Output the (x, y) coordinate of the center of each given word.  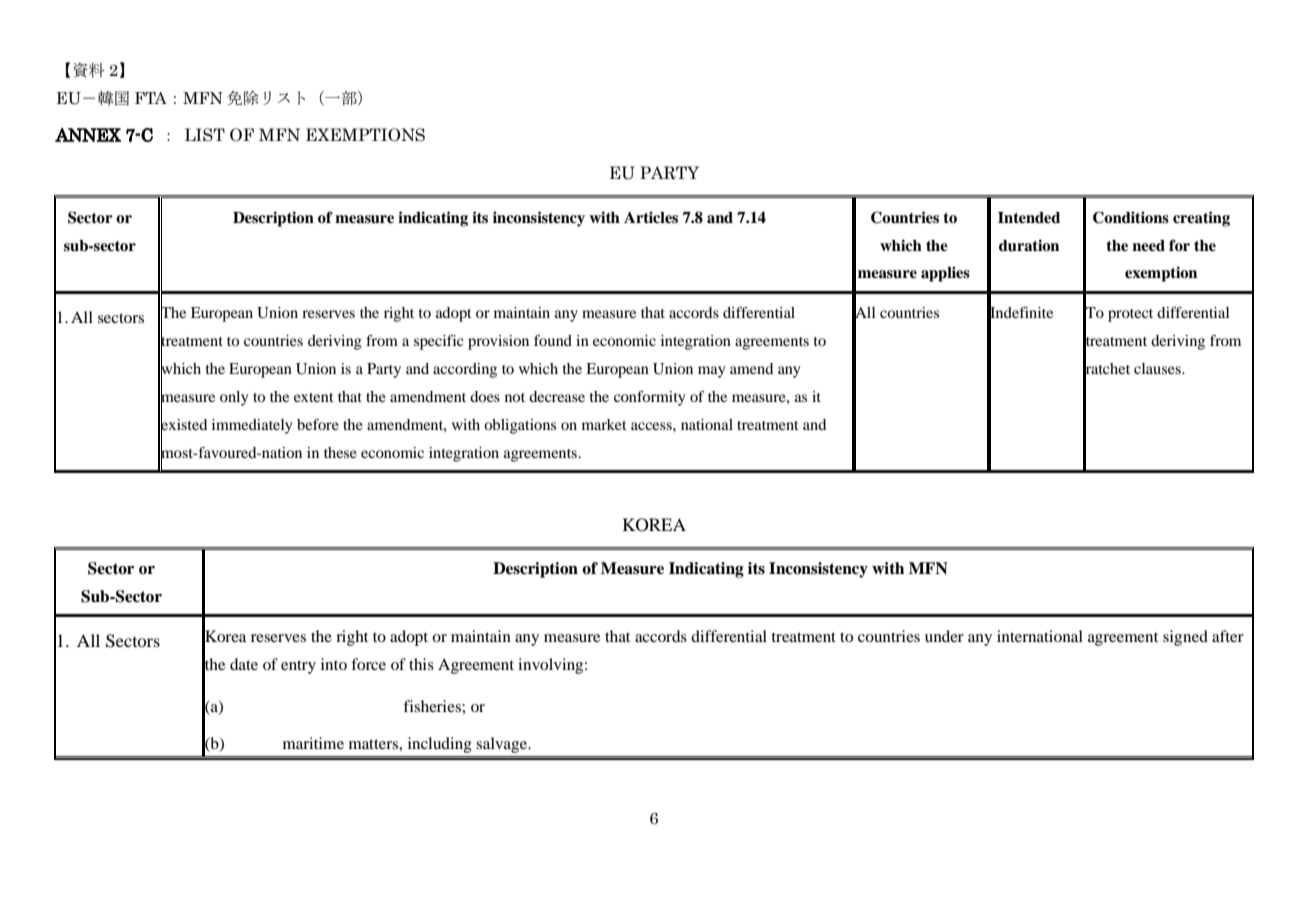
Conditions (1131, 217)
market (604, 424)
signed (1185, 638)
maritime (313, 743)
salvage (503, 745)
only (234, 398)
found (553, 340)
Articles (651, 217)
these (340, 452)
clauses (1158, 368)
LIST (205, 135)
